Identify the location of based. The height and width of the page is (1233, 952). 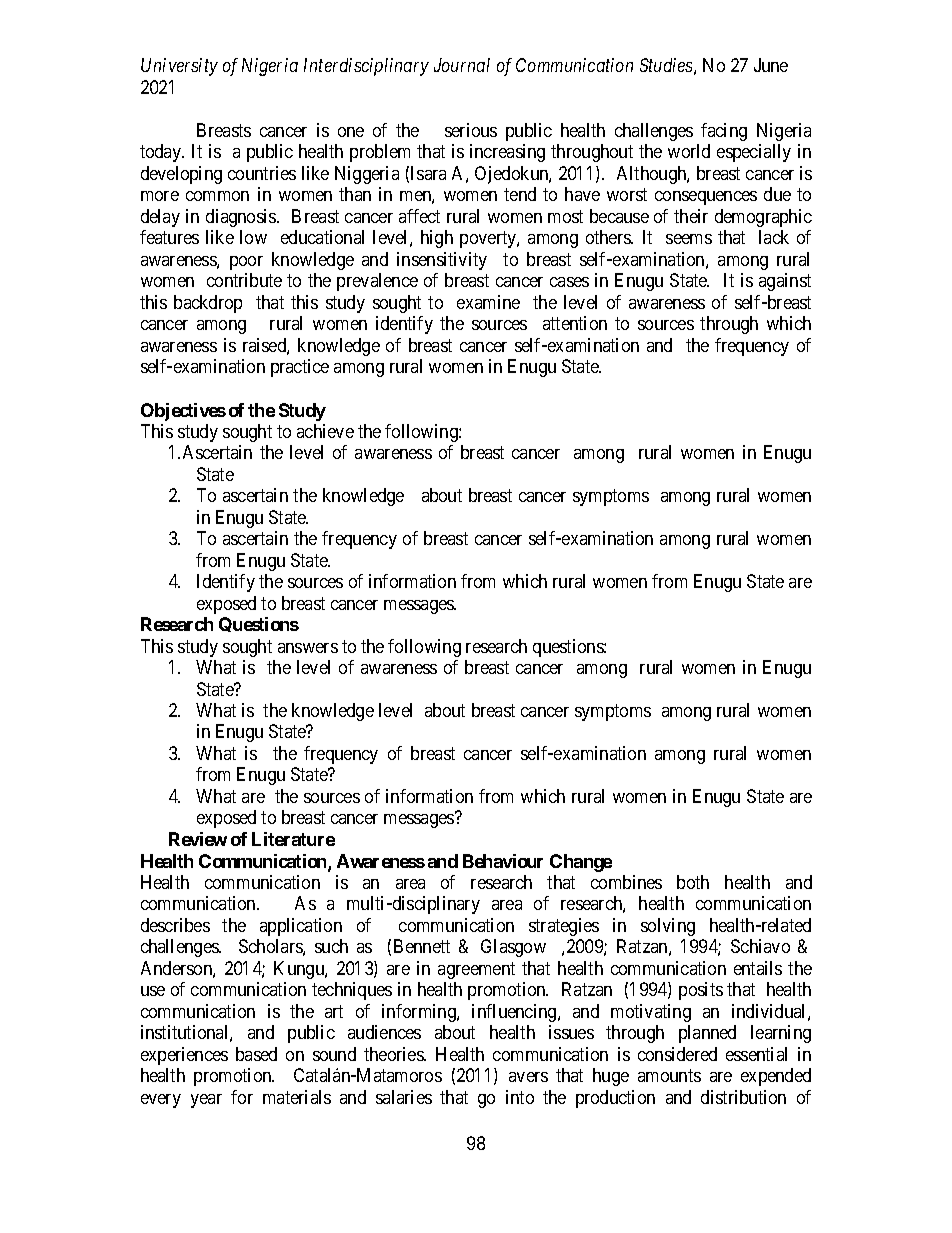
(256, 1054).
